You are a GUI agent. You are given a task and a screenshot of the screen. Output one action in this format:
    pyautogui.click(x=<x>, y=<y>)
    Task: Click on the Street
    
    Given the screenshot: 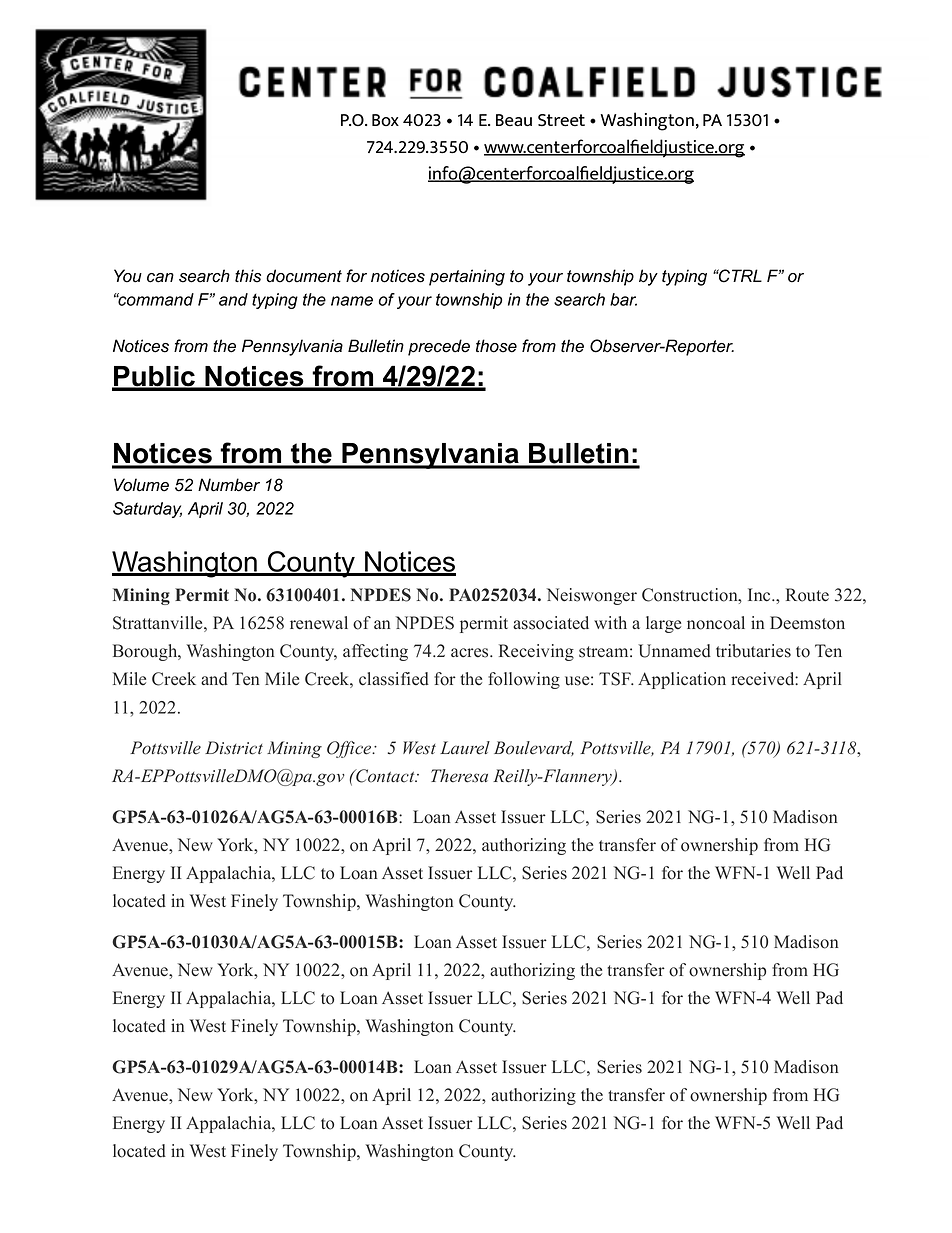 What is the action you would take?
    pyautogui.click(x=561, y=120)
